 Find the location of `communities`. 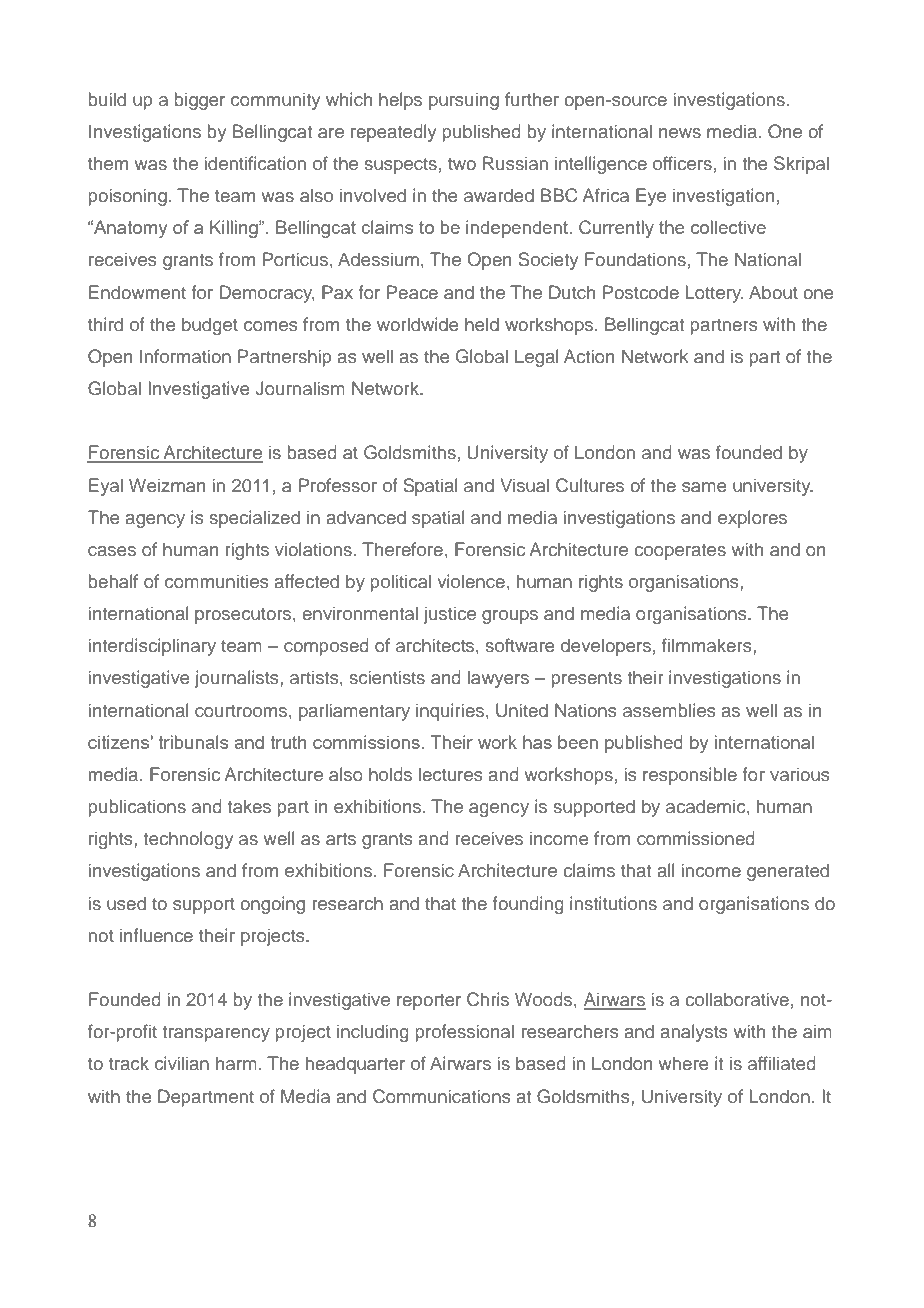

communities is located at coordinates (217, 581).
